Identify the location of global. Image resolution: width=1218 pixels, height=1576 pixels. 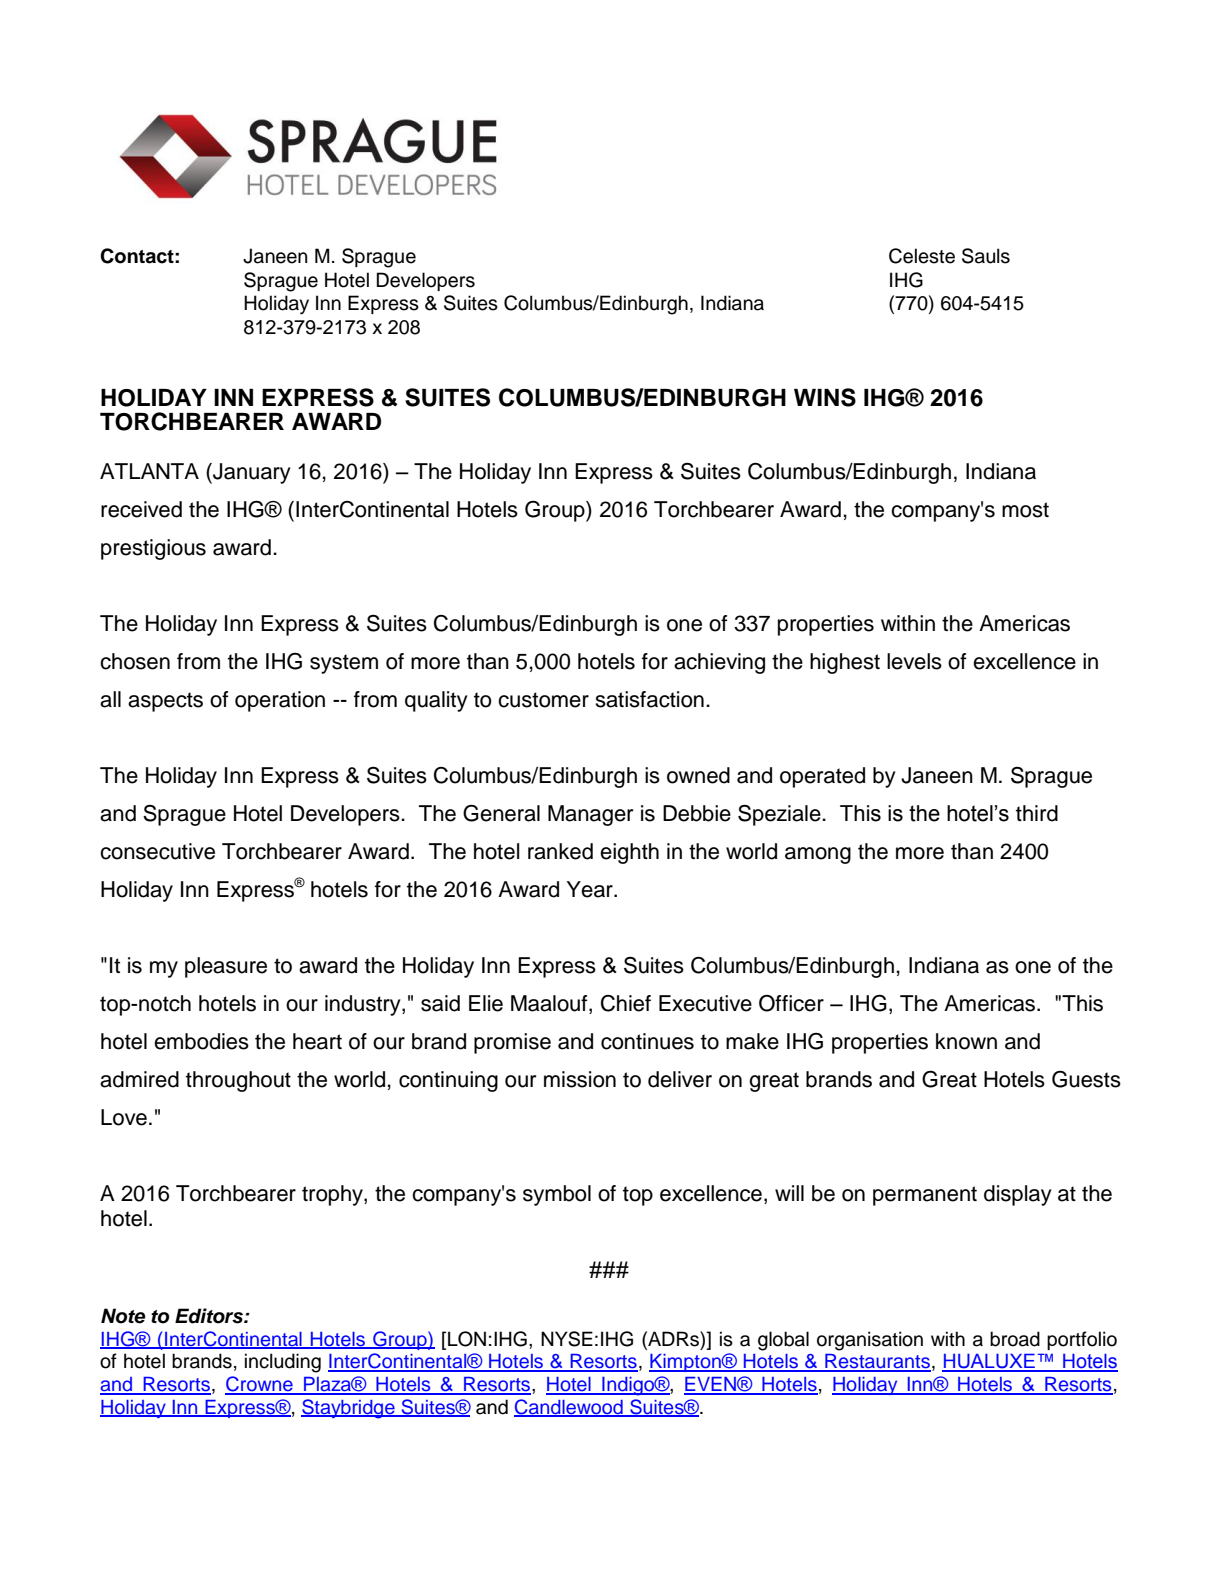
(783, 1341).
